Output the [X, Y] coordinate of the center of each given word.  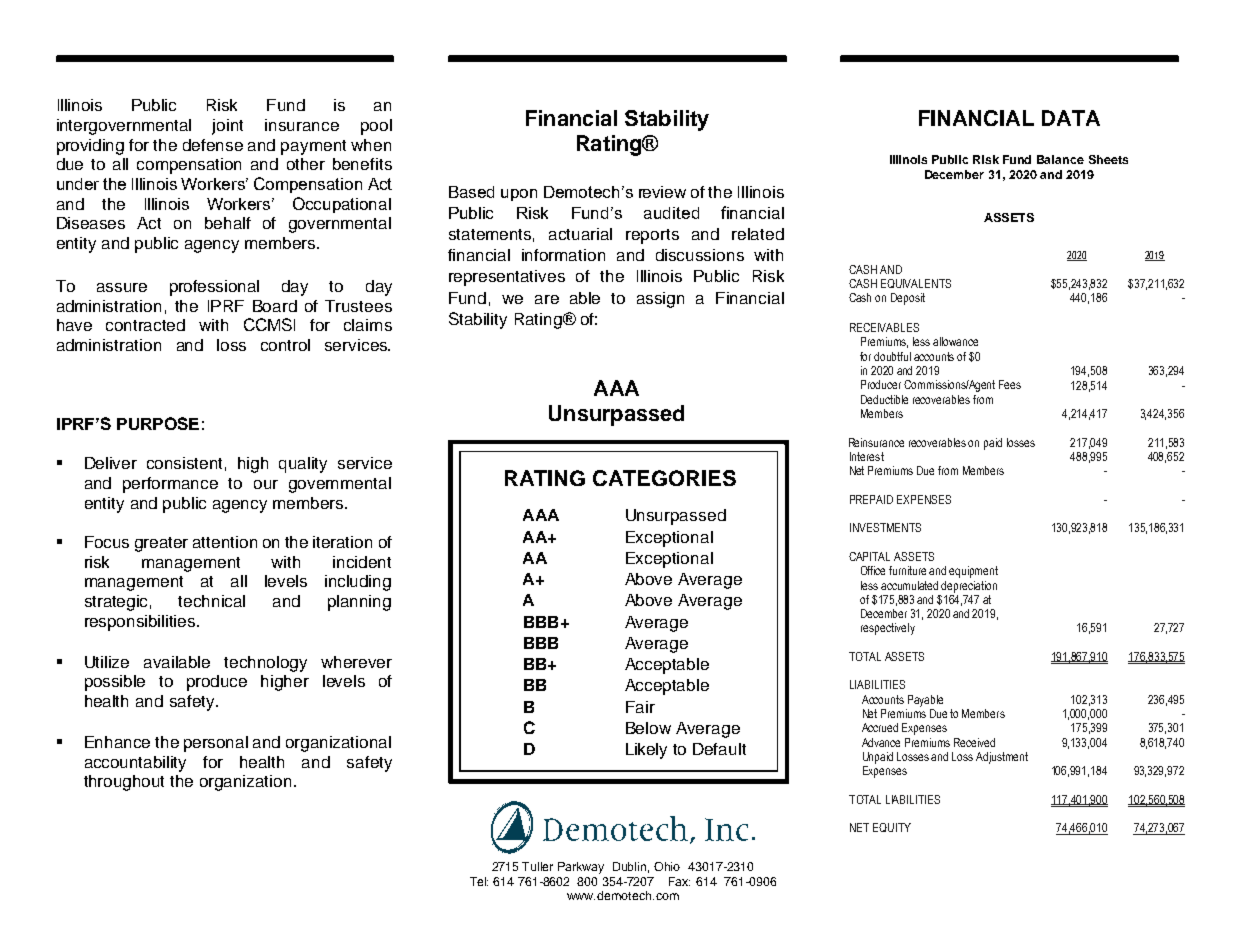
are [547, 299]
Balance [1060, 159]
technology [265, 664]
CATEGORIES [664, 478]
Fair [640, 707]
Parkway [581, 868]
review [662, 192]
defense [213, 145]
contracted [145, 325]
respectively [888, 629]
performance [170, 485]
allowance [955, 341]
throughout [124, 783]
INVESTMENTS [885, 527]
